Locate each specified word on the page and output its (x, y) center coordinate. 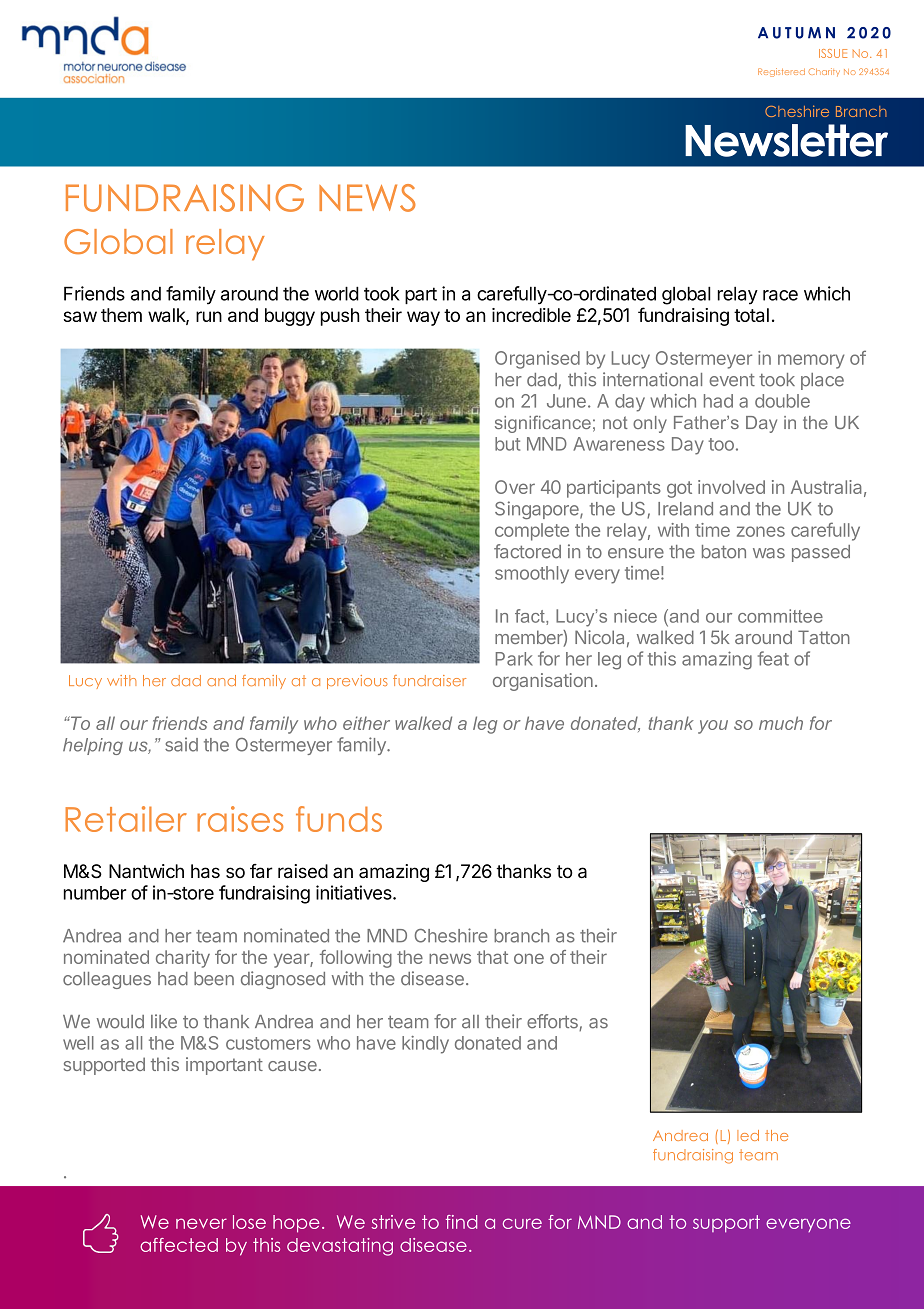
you (713, 727)
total (751, 315)
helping (93, 746)
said (181, 744)
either (366, 723)
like (164, 1021)
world (337, 293)
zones (761, 531)
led (748, 1135)
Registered (781, 72)
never (201, 1223)
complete (532, 532)
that (492, 957)
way (423, 318)
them (121, 315)
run (209, 316)
